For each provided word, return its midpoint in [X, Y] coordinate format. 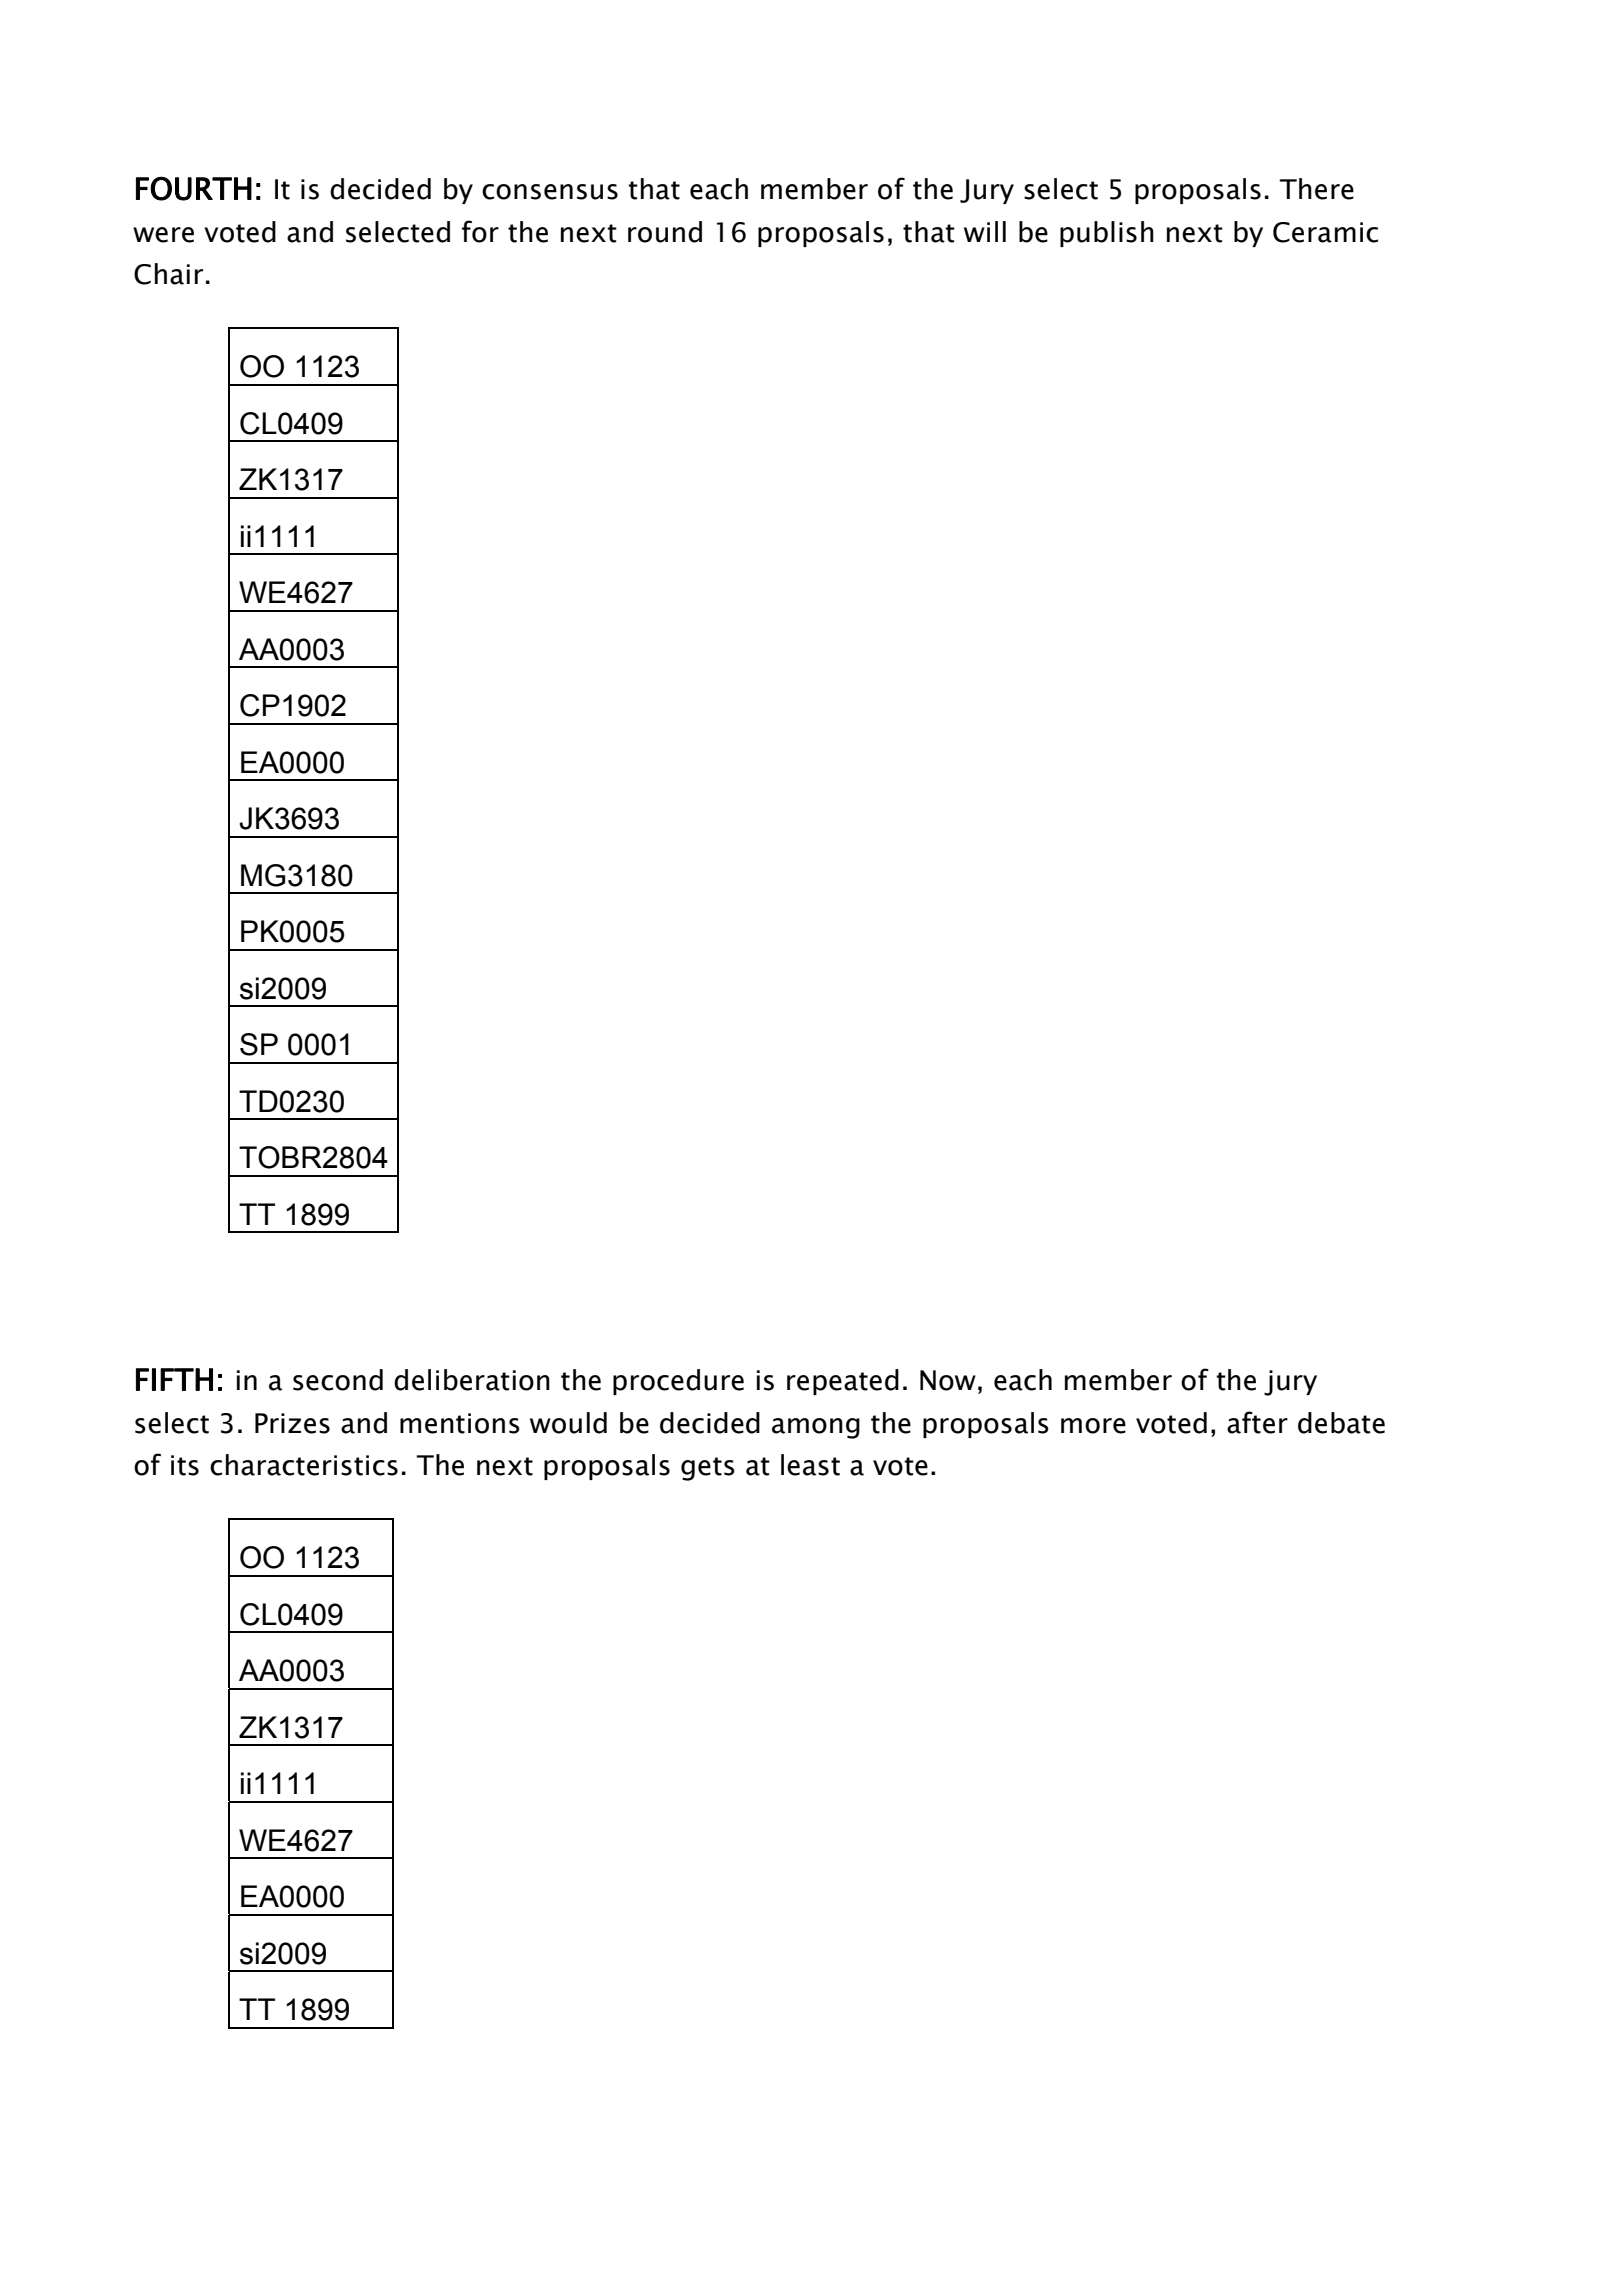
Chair [168, 274]
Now [948, 1380]
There [1316, 189]
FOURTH [194, 188]
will [985, 231]
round [665, 232]
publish [1107, 234]
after [1257, 1422]
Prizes [292, 1423]
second [338, 1380]
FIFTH [174, 1379]
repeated [843, 1382]
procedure [678, 1382]
